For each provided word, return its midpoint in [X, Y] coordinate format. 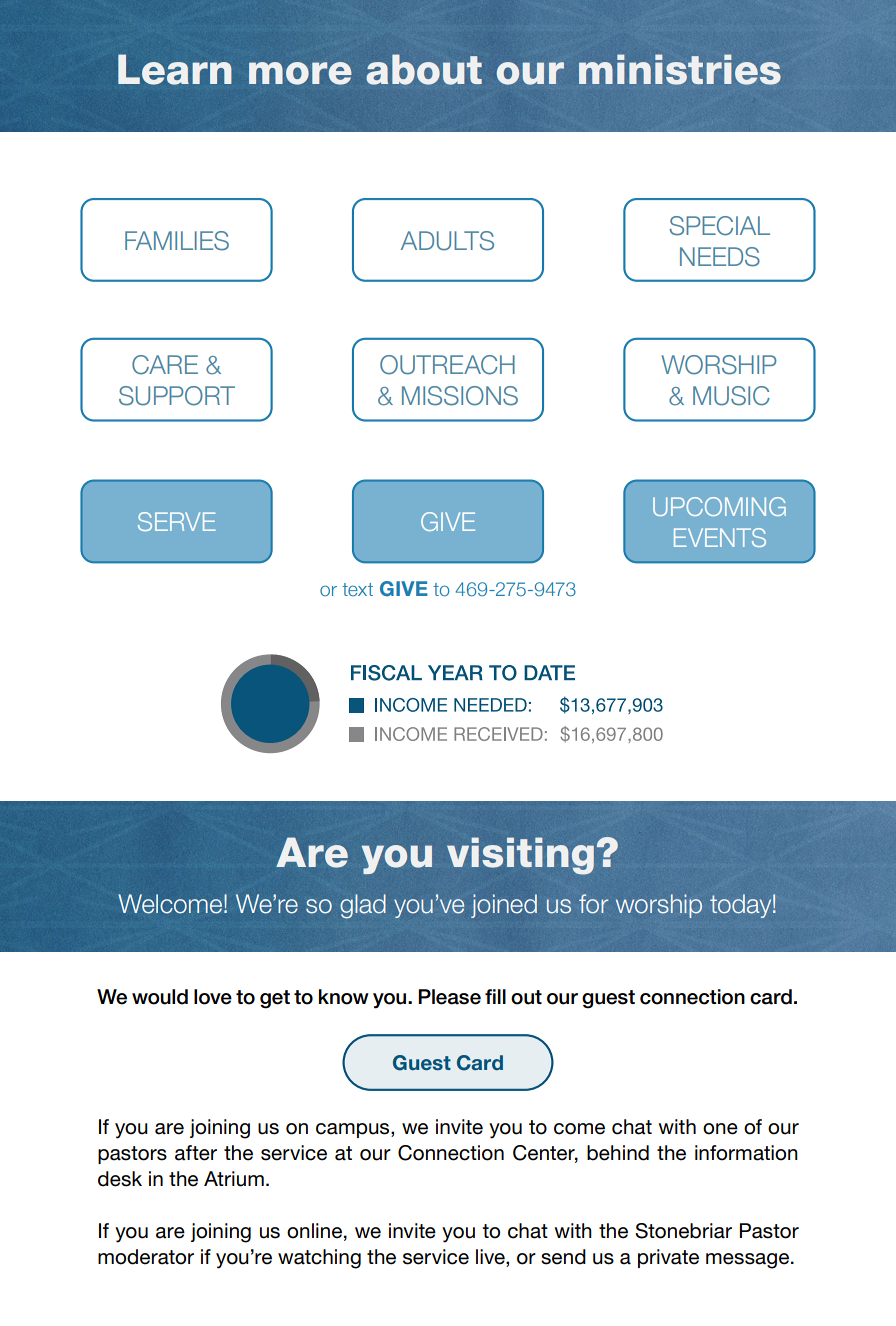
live [491, 1258]
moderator [146, 1257]
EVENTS [720, 537]
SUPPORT [177, 396]
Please [449, 997]
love [213, 997]
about [424, 69]
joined [504, 906]
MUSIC [731, 396]
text [357, 589]
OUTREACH [447, 365]
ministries [680, 69]
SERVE [177, 521]
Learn [175, 69]
